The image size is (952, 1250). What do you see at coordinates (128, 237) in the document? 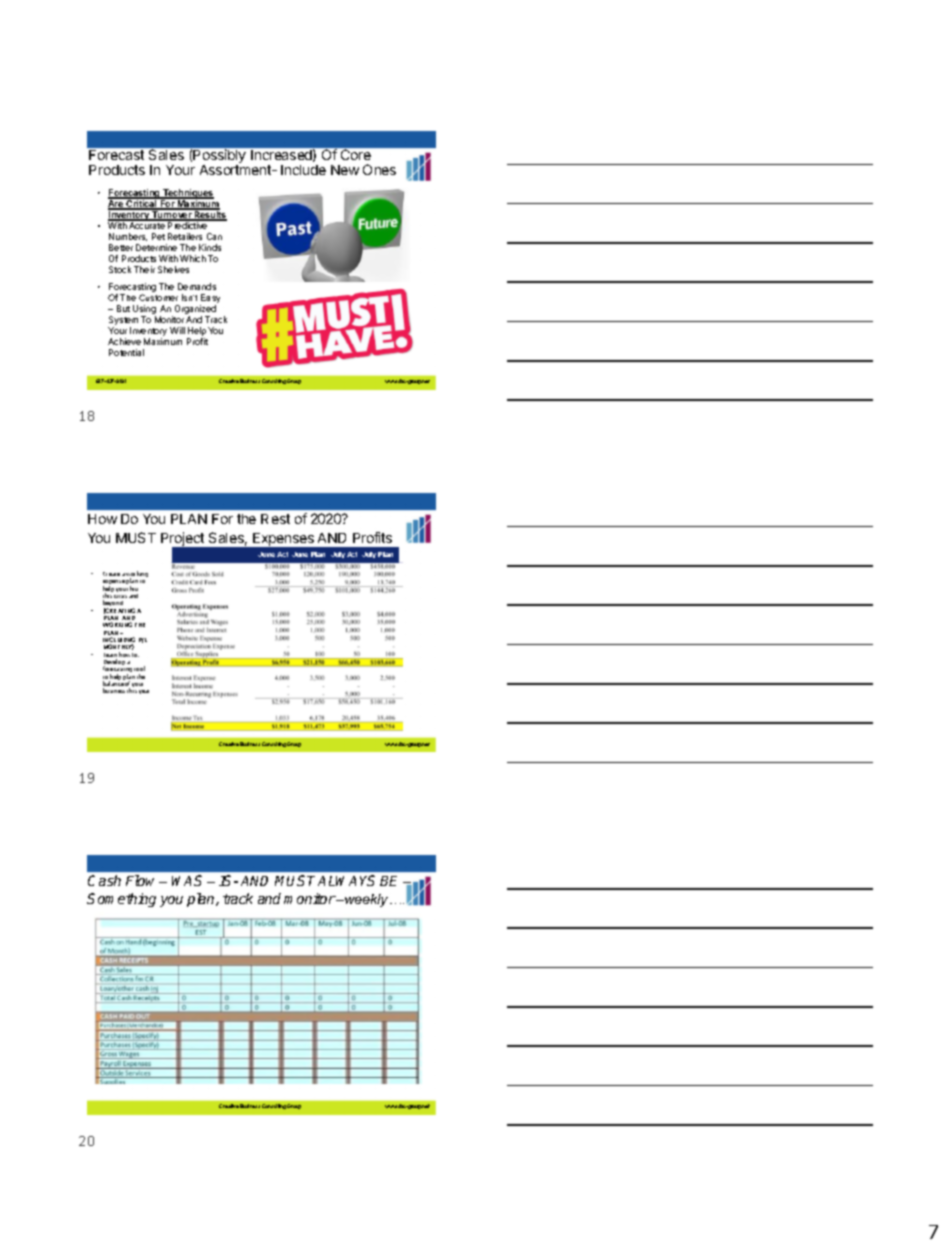
I see `Numbers` at bounding box center [128, 237].
